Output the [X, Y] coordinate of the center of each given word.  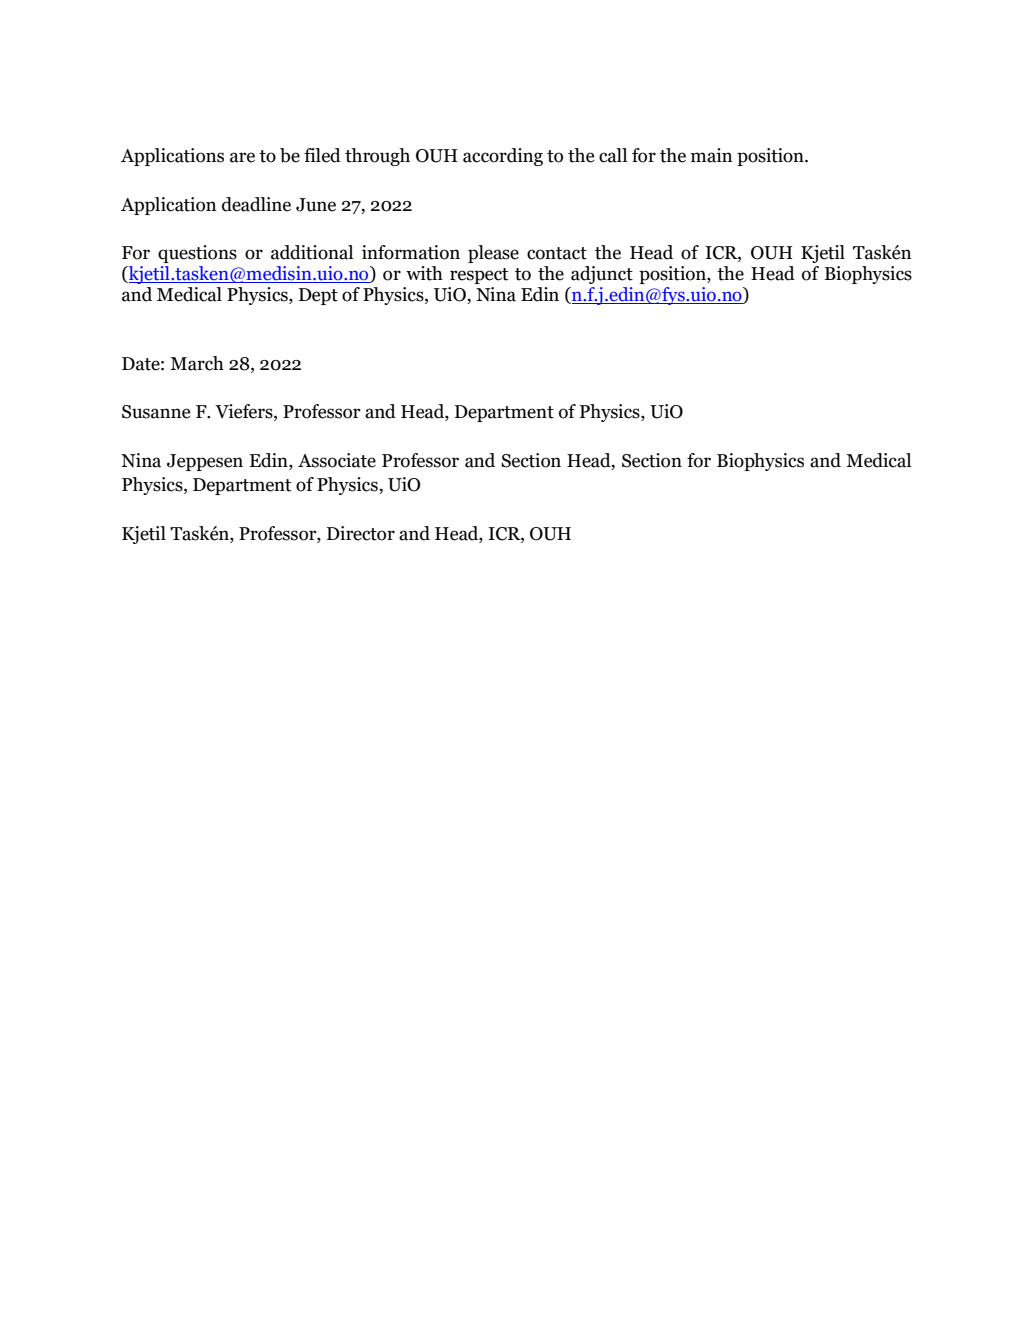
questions [197, 254]
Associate [337, 460]
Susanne [156, 412]
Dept [318, 296]
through [377, 157]
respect [479, 276]
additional [312, 252]
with [424, 273]
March [197, 363]
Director [361, 533]
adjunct [602, 275]
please [493, 254]
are [242, 157]
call [613, 155]
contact [557, 253]
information [411, 252]
